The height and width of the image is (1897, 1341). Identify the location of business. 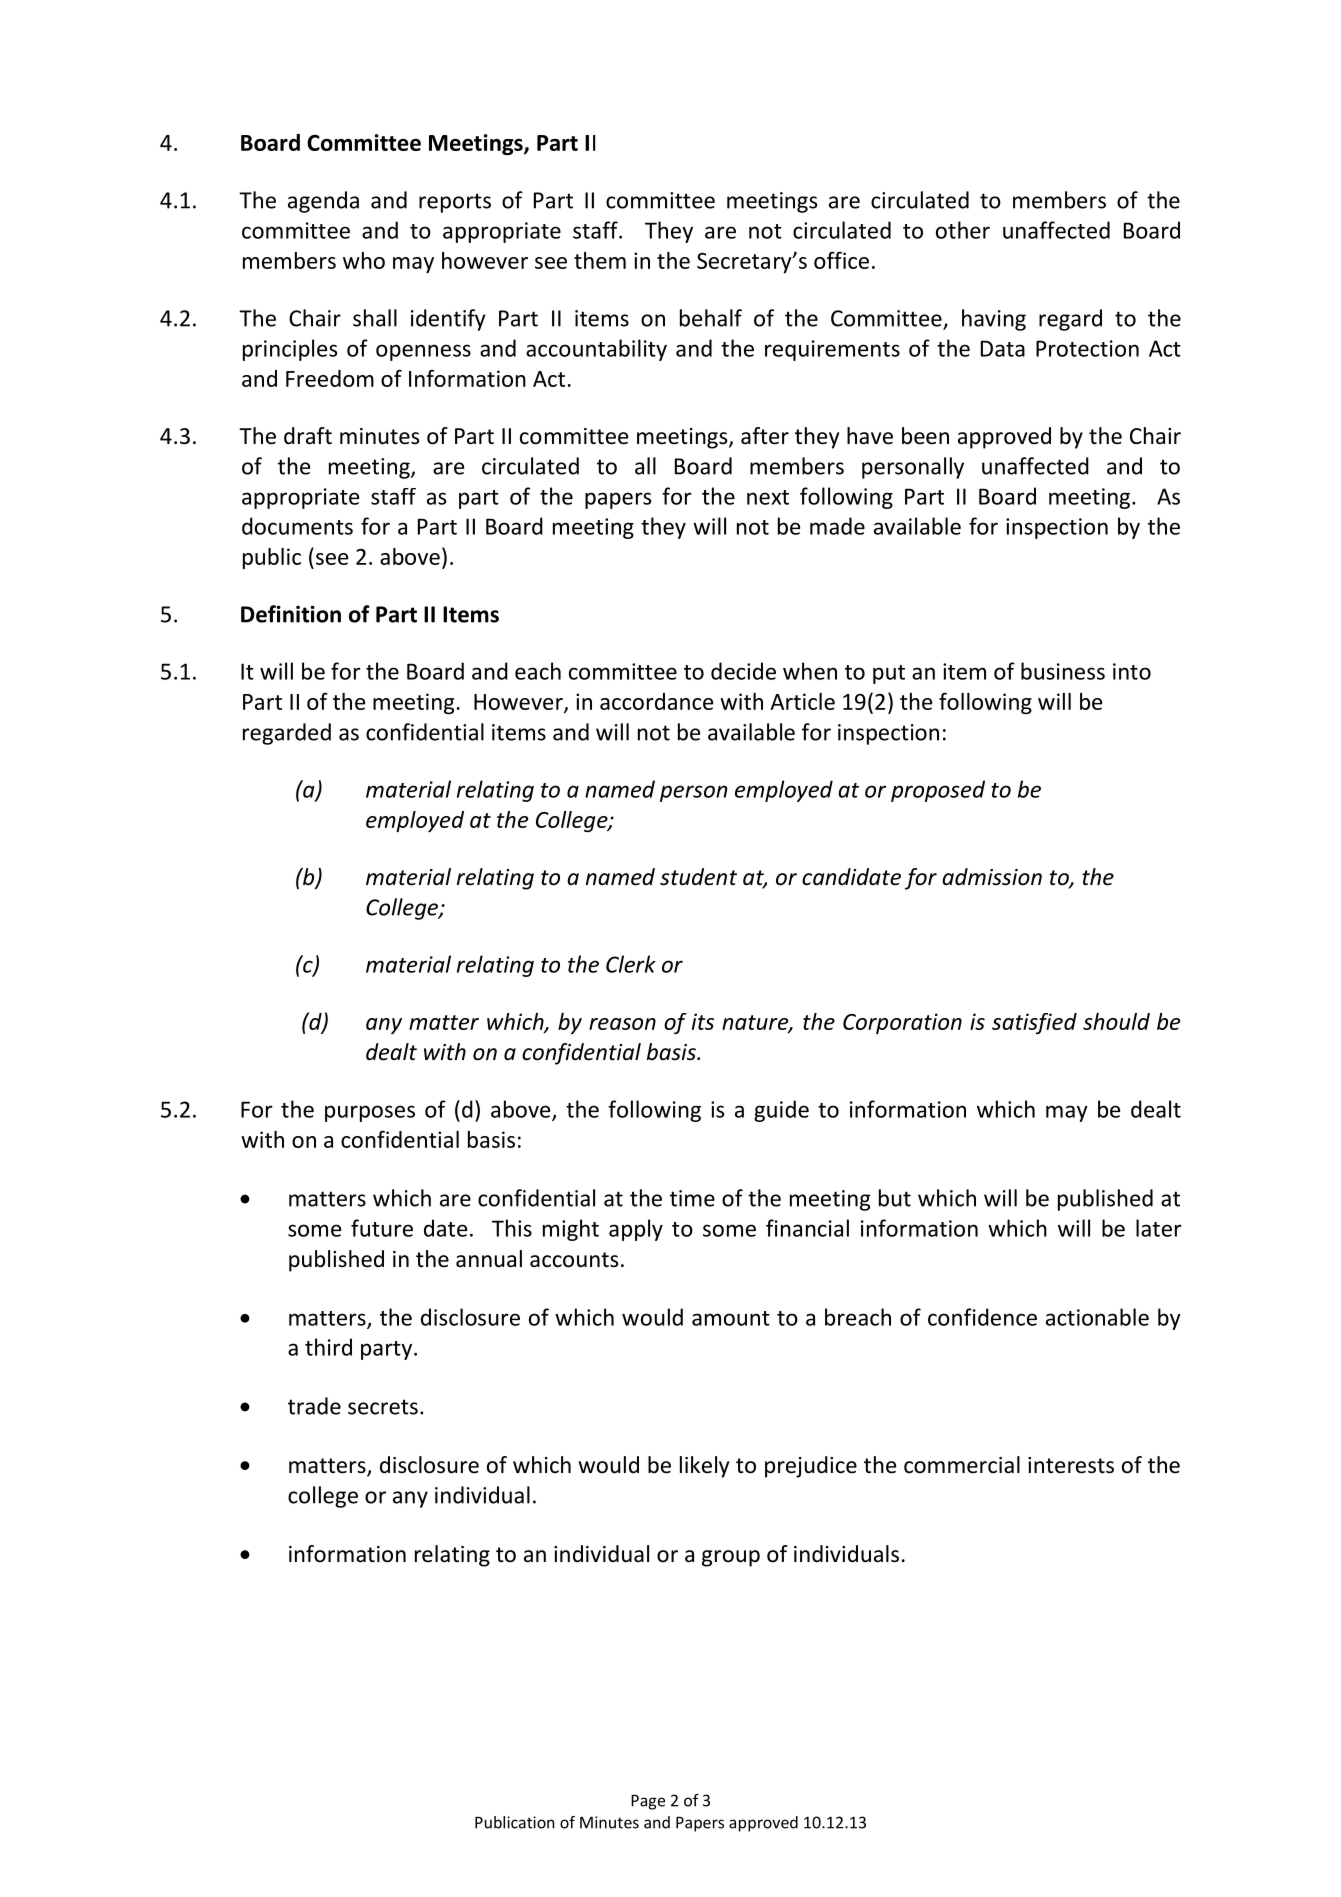
(1063, 671).
